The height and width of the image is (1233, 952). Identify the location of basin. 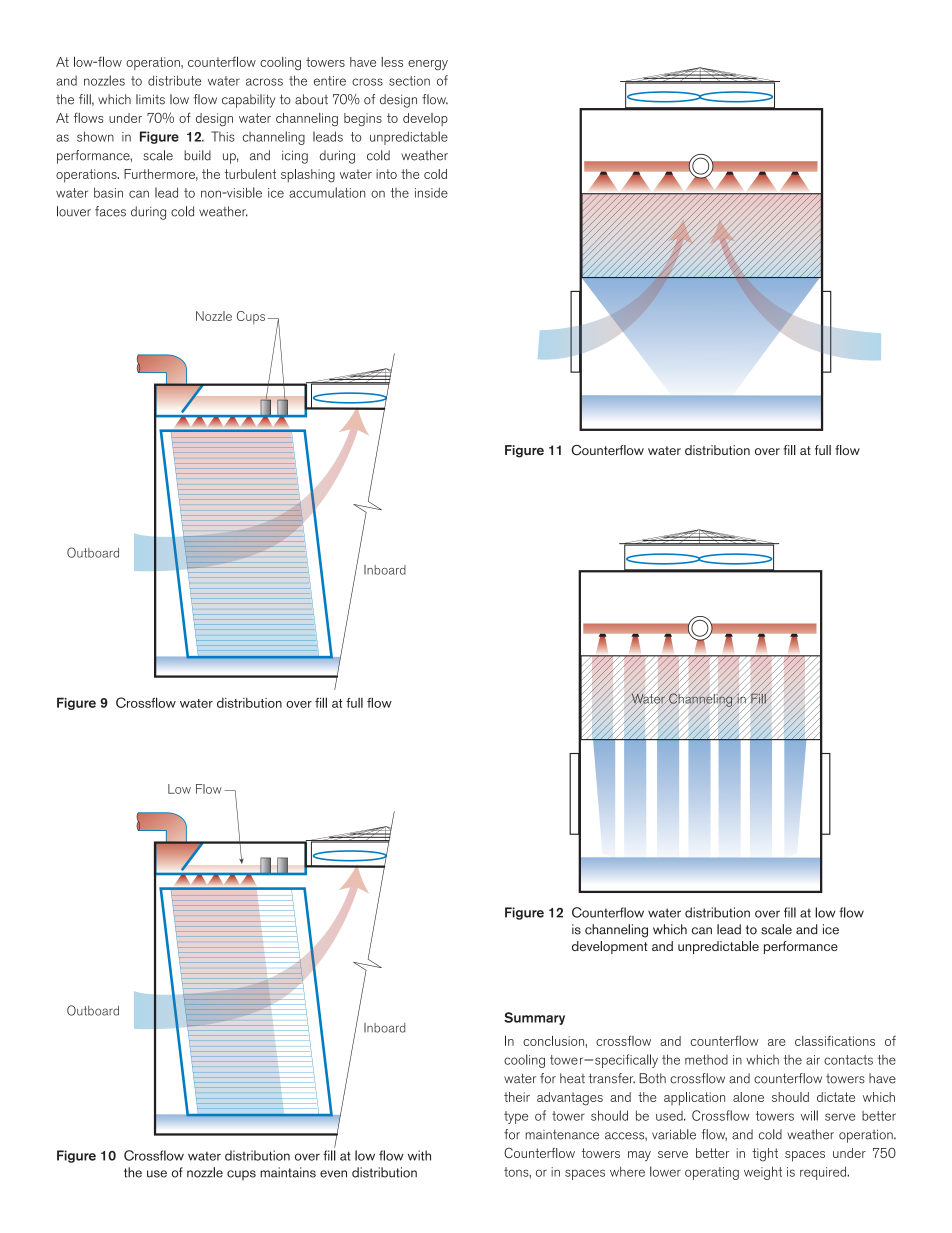
(108, 192).
